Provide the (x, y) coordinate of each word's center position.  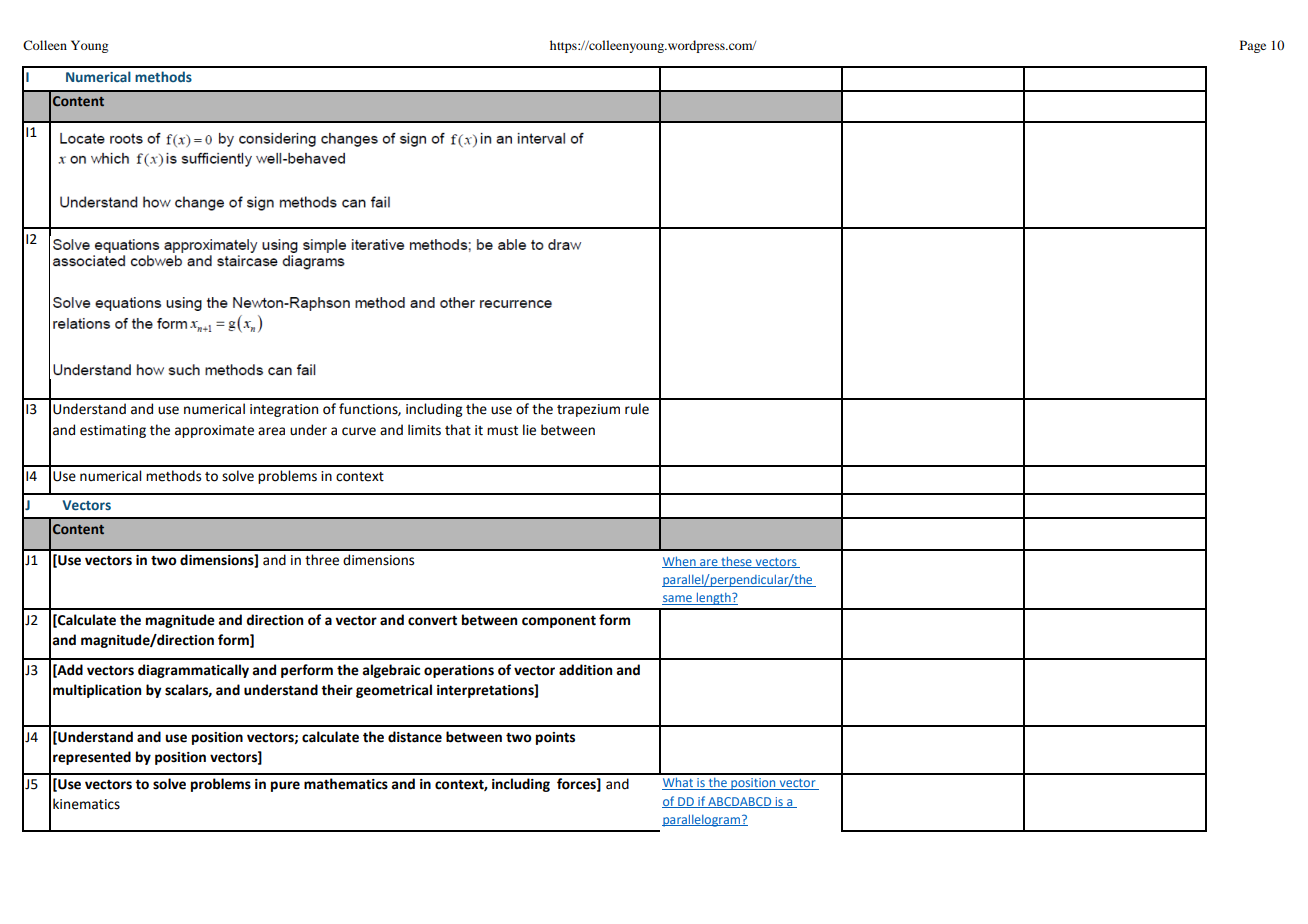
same (678, 600)
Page (1253, 46)
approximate (214, 431)
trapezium (588, 410)
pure (285, 786)
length (713, 598)
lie (529, 430)
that (458, 430)
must (502, 431)
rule (637, 409)
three (322, 560)
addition (585, 670)
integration (284, 410)
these (736, 562)
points (555, 738)
